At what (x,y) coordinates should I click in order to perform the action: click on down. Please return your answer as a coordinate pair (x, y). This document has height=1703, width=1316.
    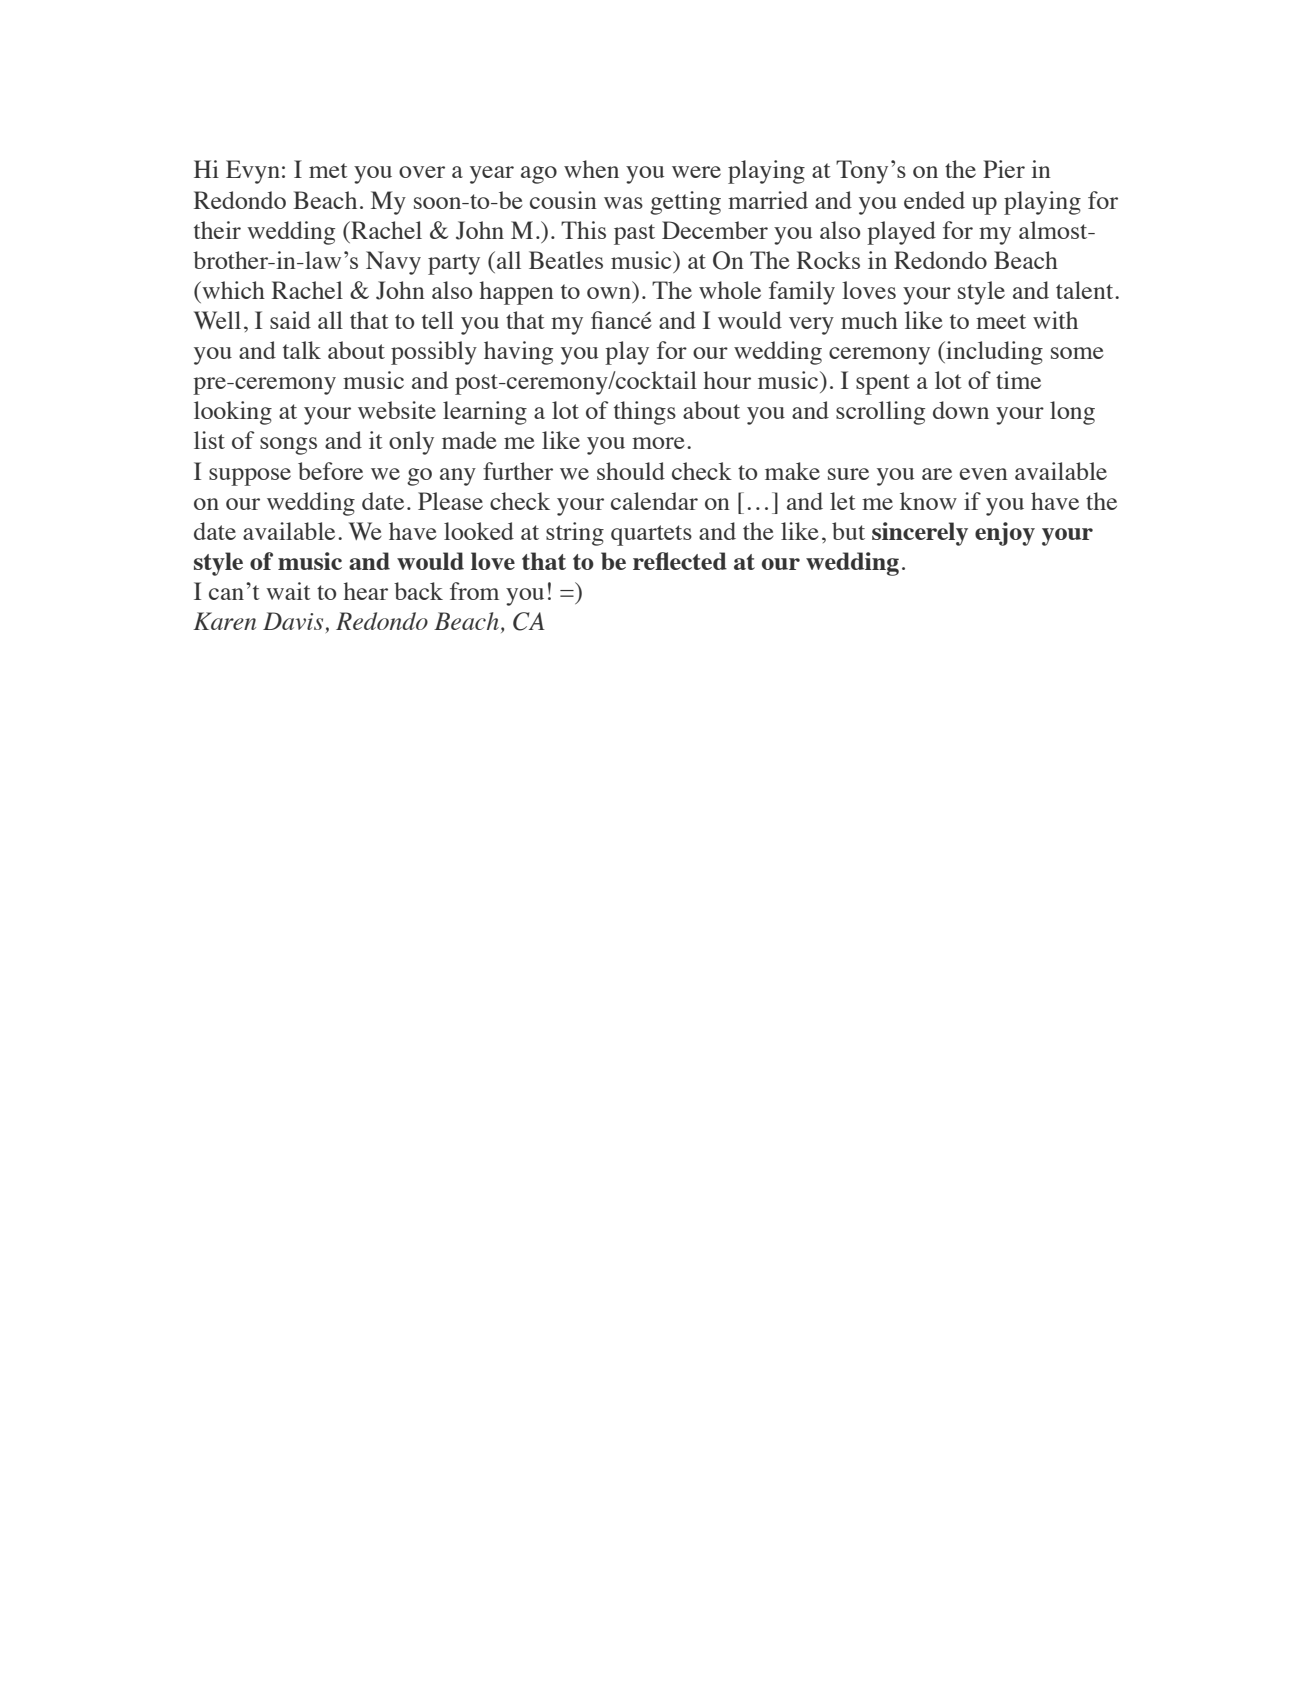
    Looking at the image, I should click on (961, 410).
